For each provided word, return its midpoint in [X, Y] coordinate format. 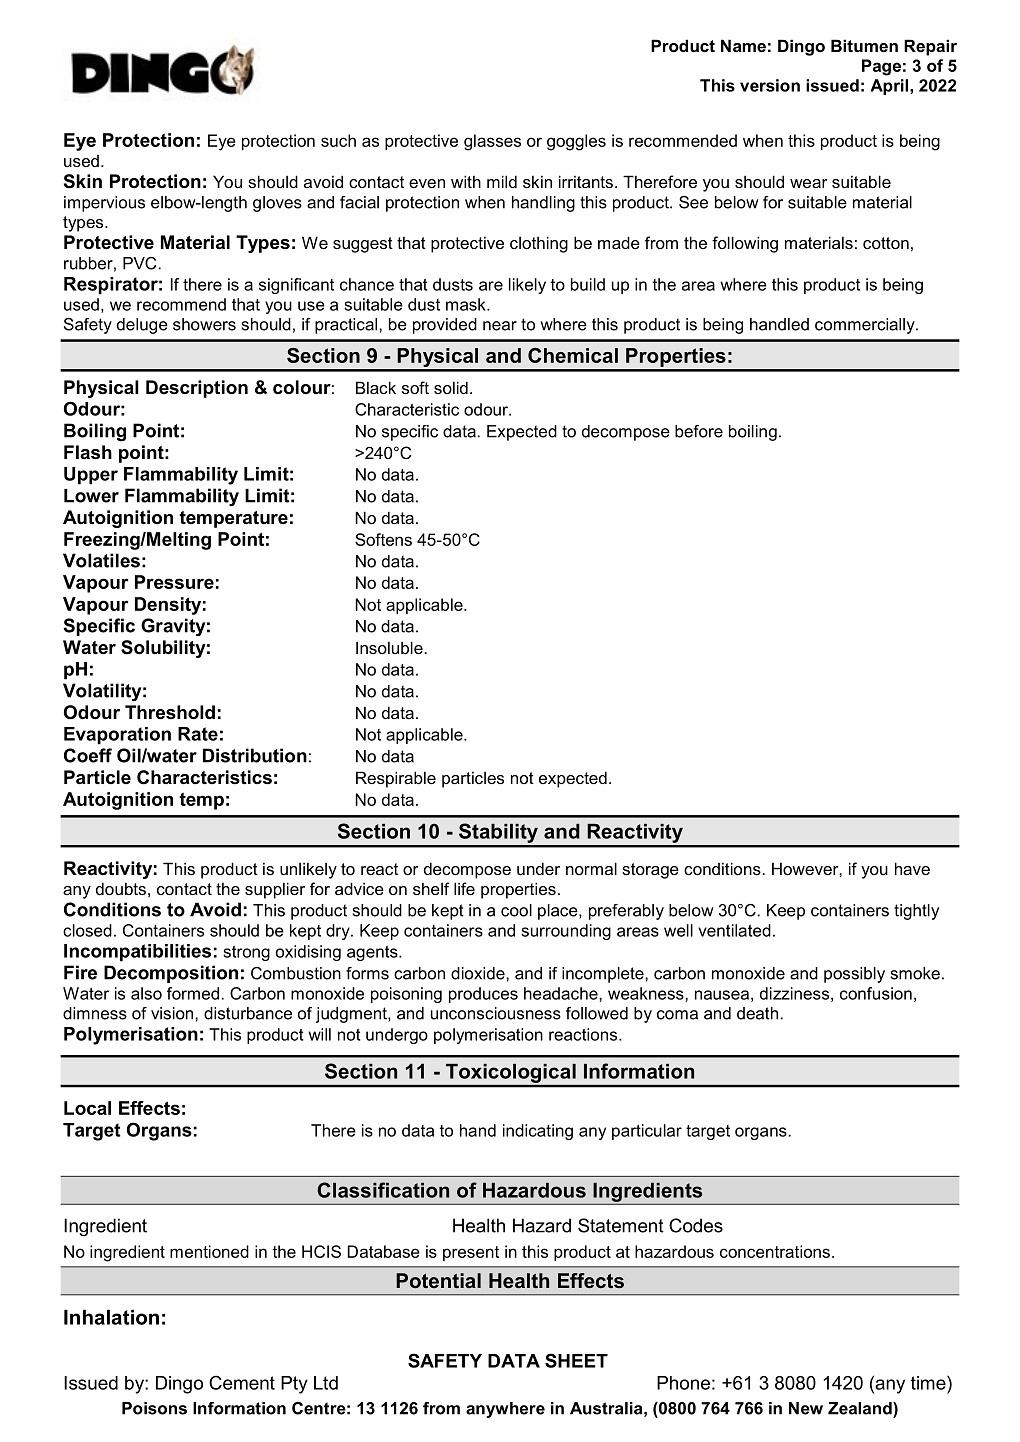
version [770, 85]
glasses [492, 142]
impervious [104, 204]
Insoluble [390, 647]
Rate [198, 734]
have [912, 868]
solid [451, 387]
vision [173, 1013]
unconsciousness [496, 1013]
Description [197, 389]
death [759, 1013]
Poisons [154, 1408]
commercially [866, 326]
